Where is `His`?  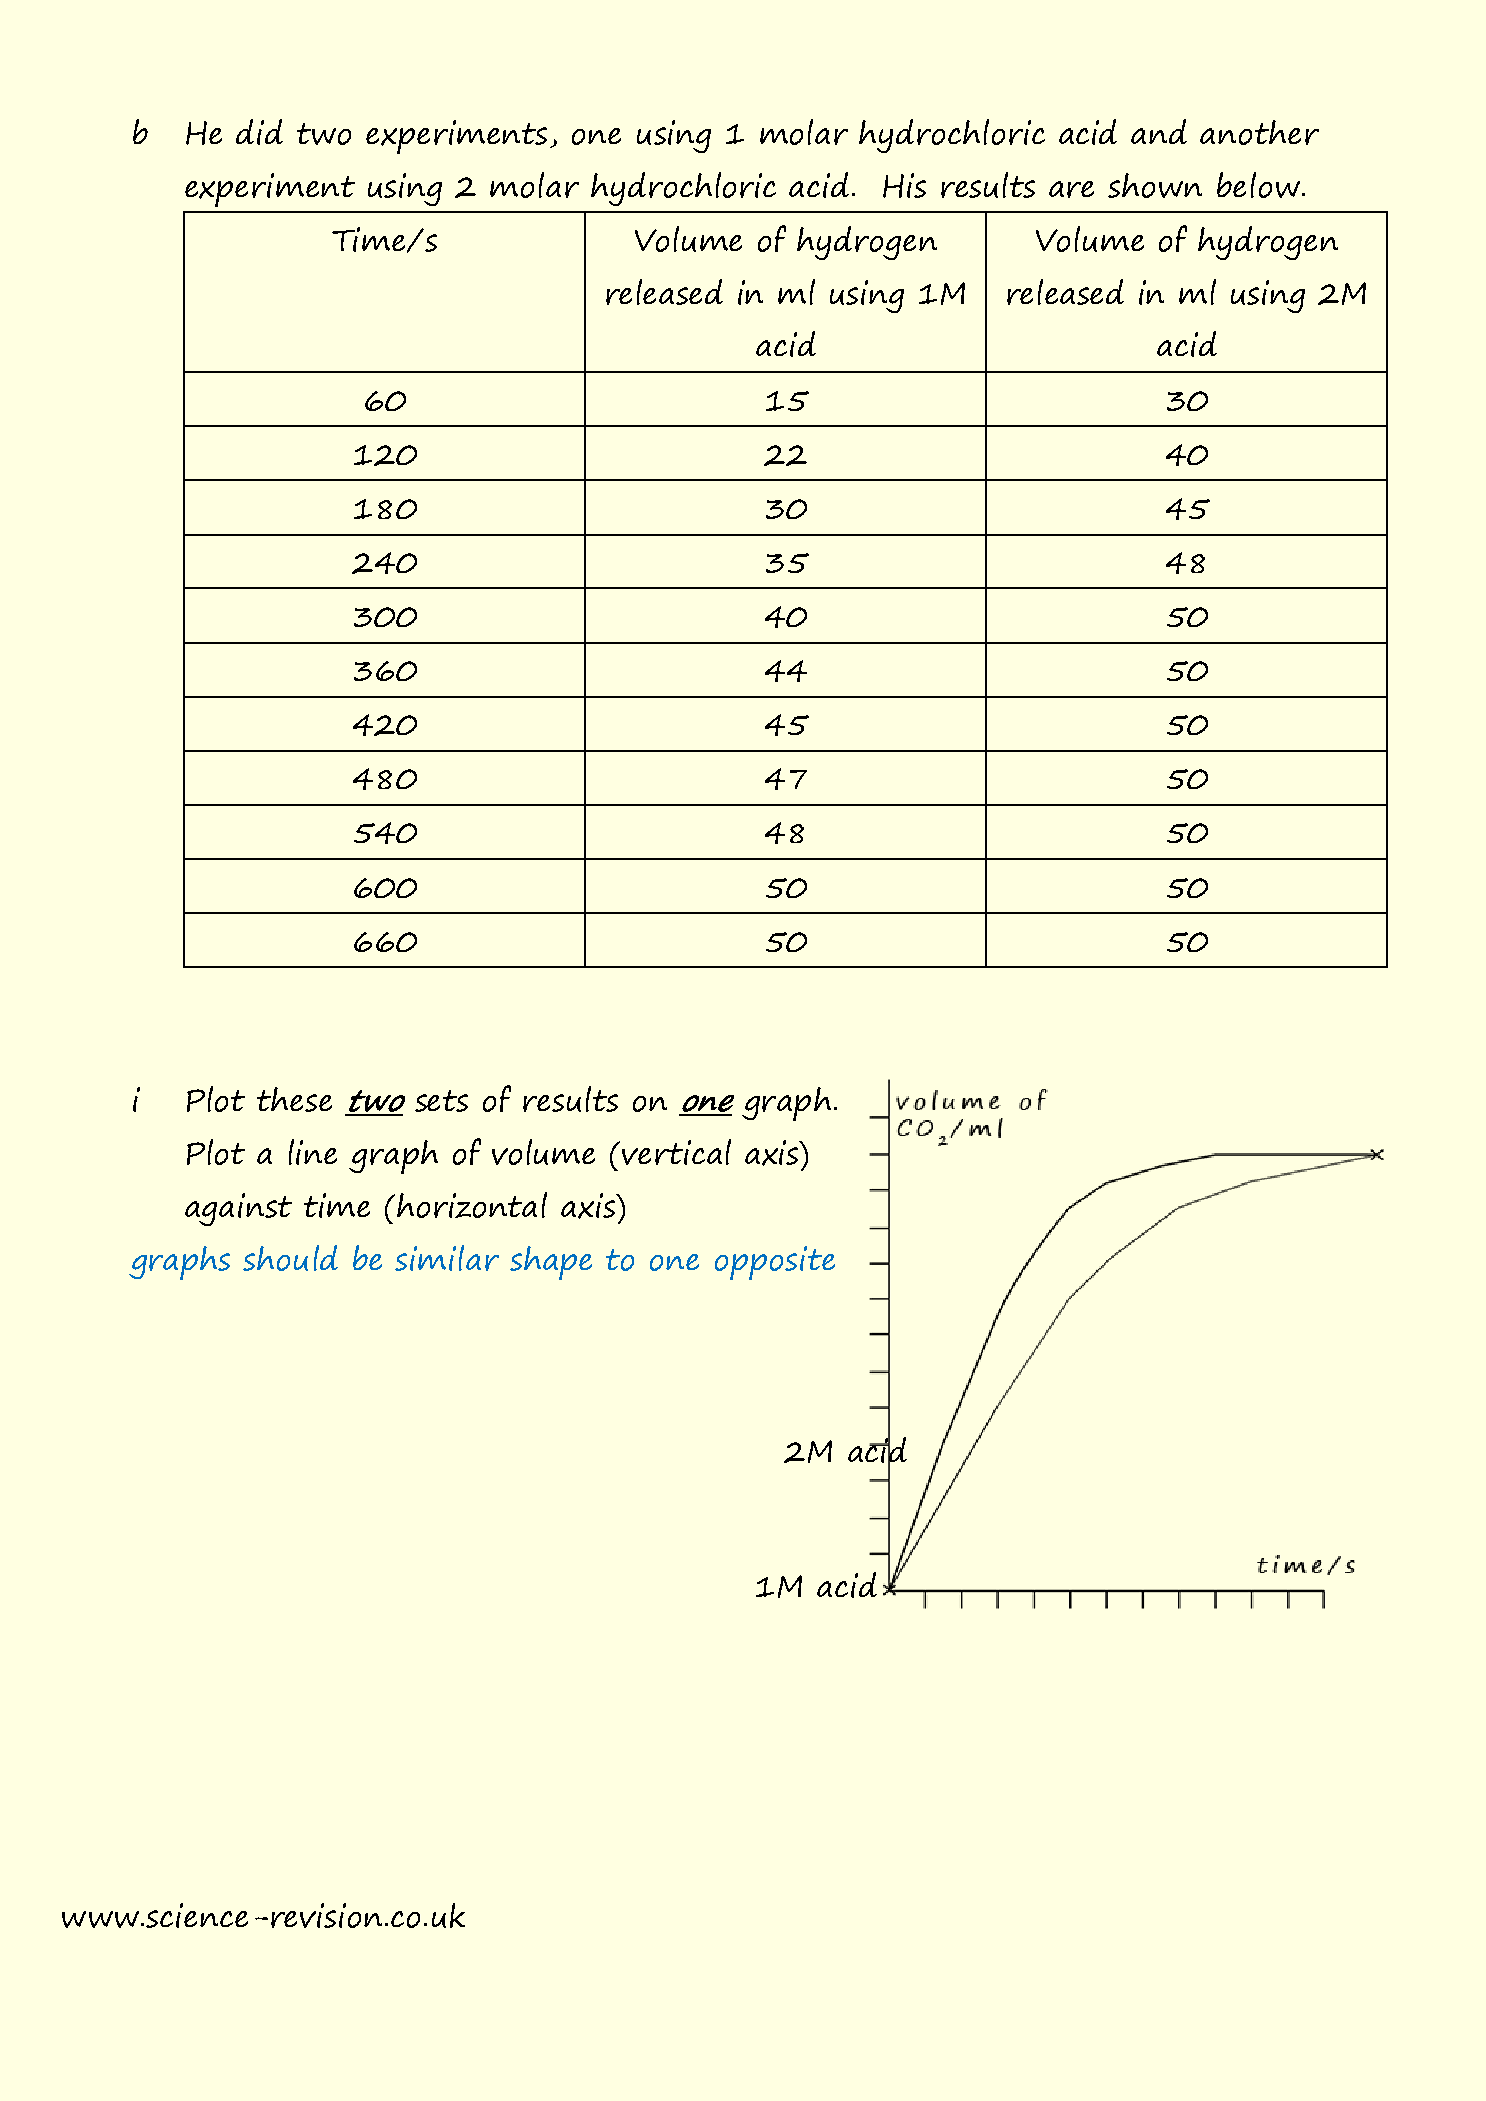 His is located at coordinates (904, 185).
